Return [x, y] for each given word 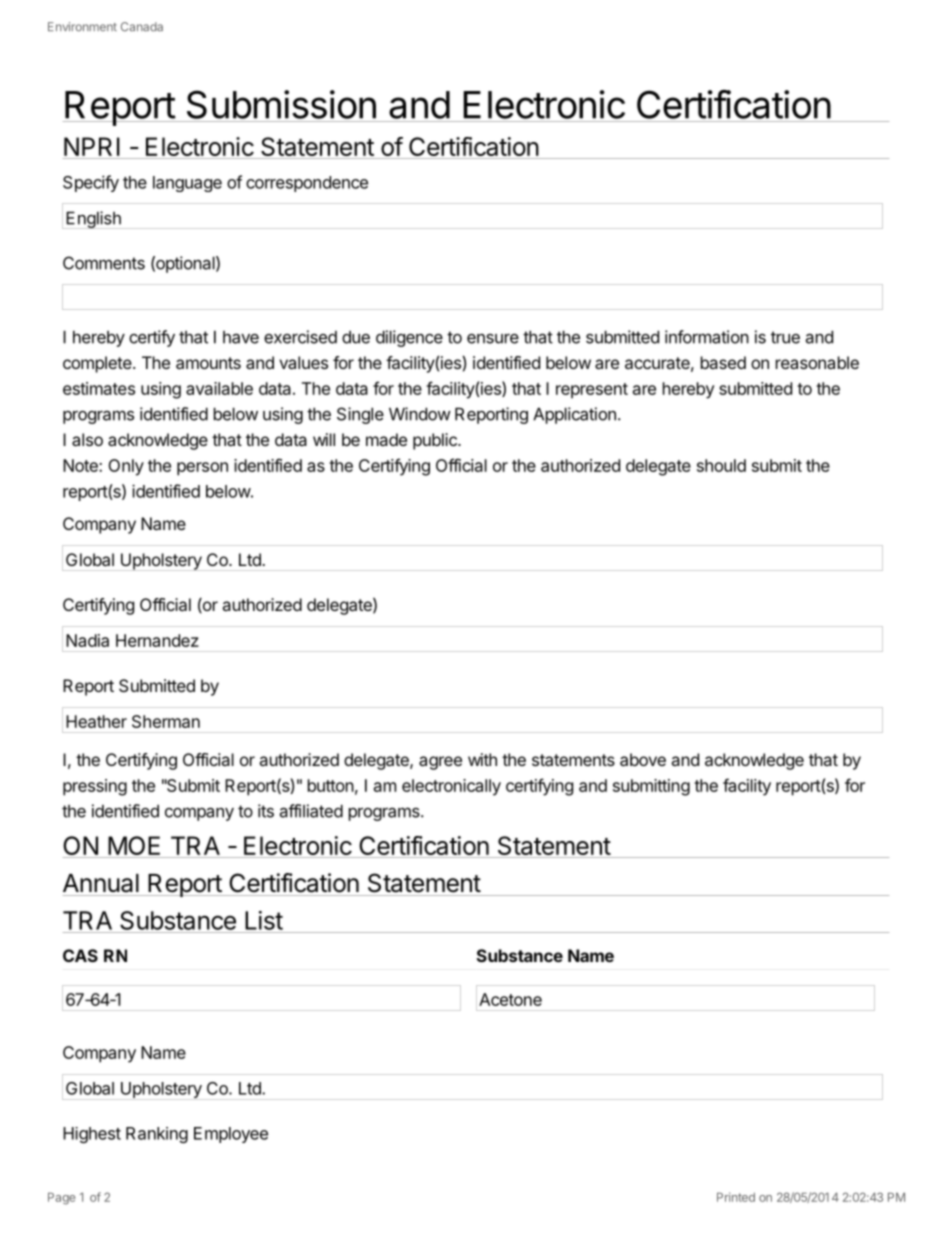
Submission [281, 104]
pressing [95, 787]
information [707, 337]
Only [126, 467]
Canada [142, 27]
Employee [231, 1135]
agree [440, 763]
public [436, 441]
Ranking [157, 1135]
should [721, 465]
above [643, 759]
